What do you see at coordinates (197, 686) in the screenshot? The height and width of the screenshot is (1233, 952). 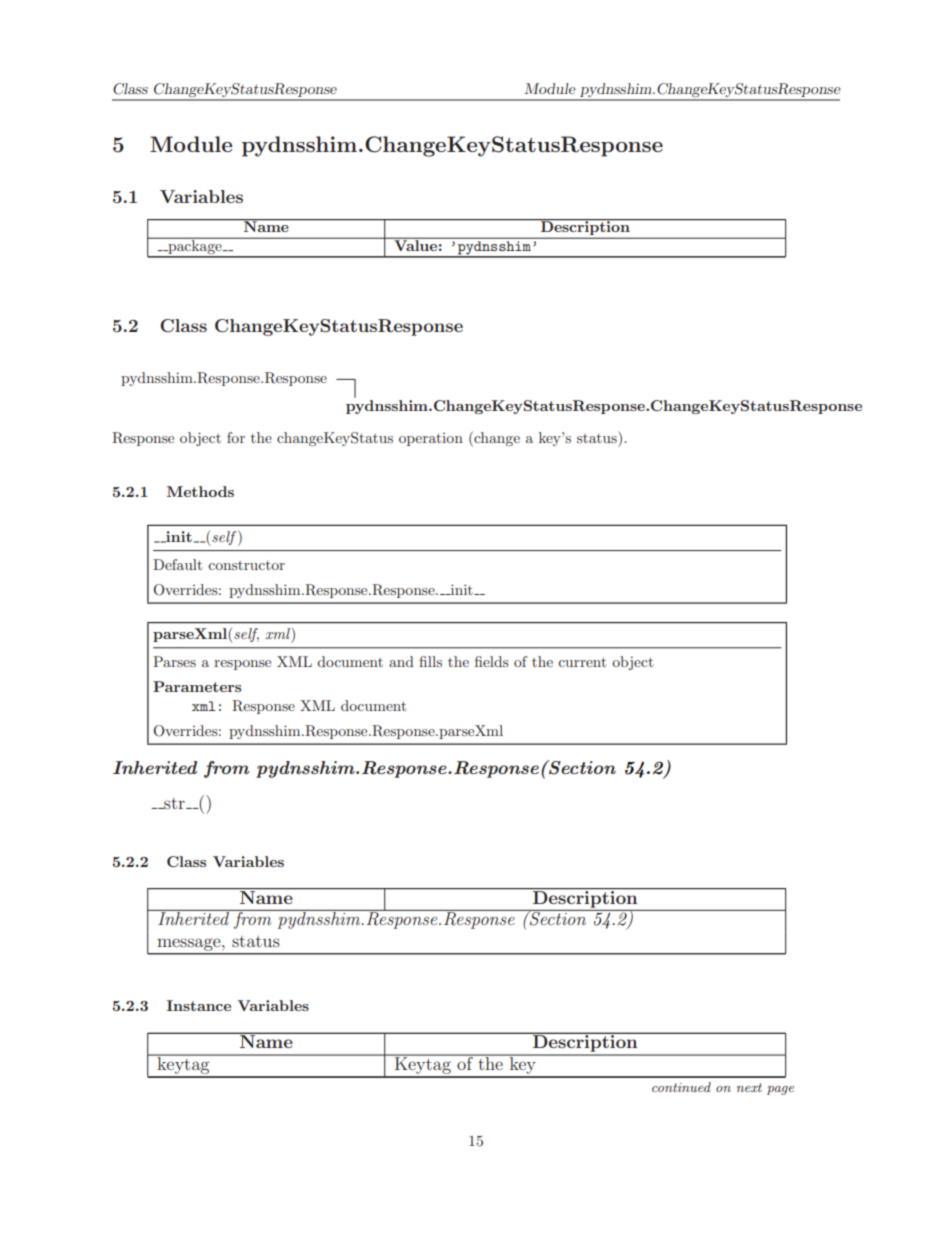 I see `Parameters` at bounding box center [197, 686].
